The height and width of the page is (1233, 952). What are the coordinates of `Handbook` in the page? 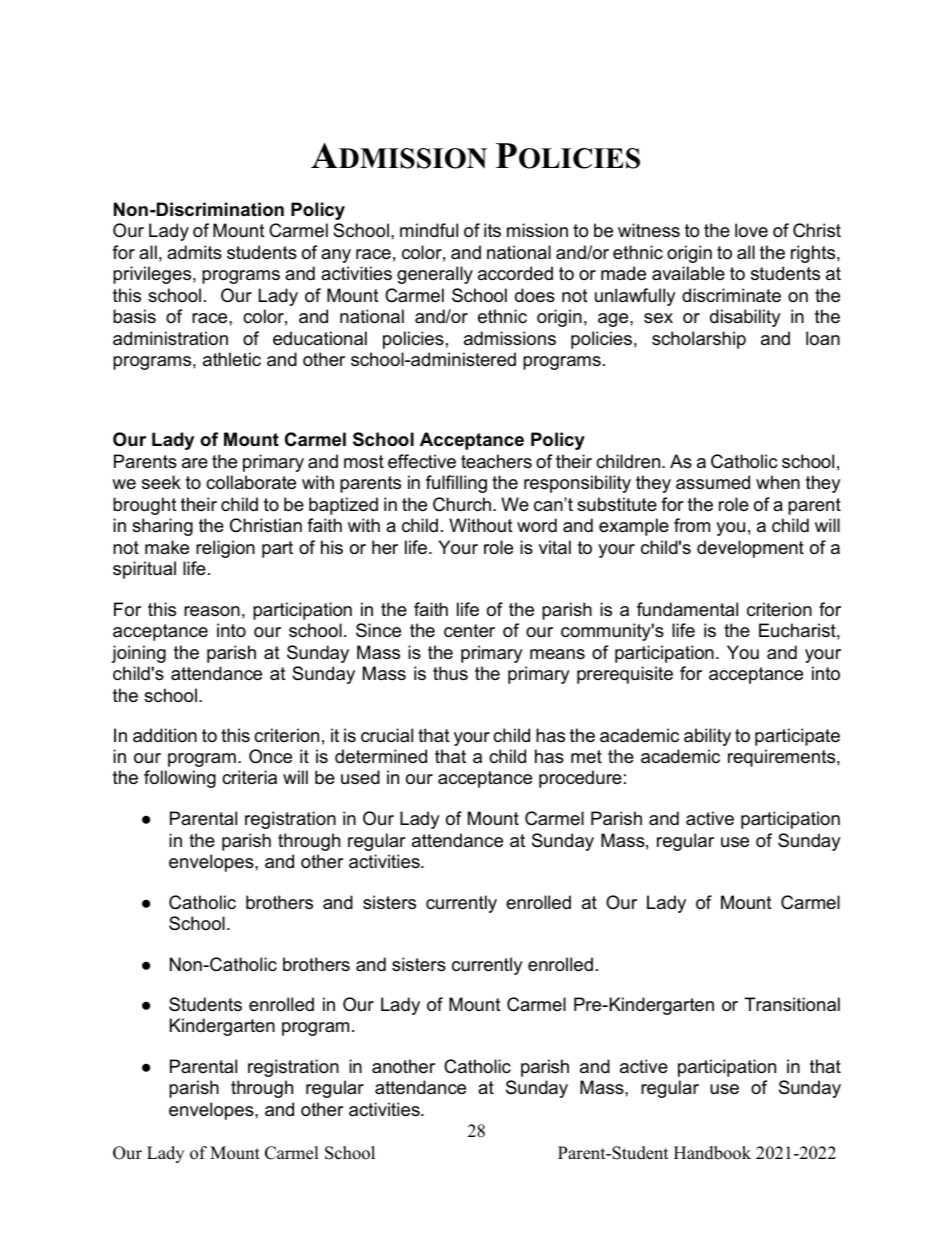 It's located at (712, 1153).
